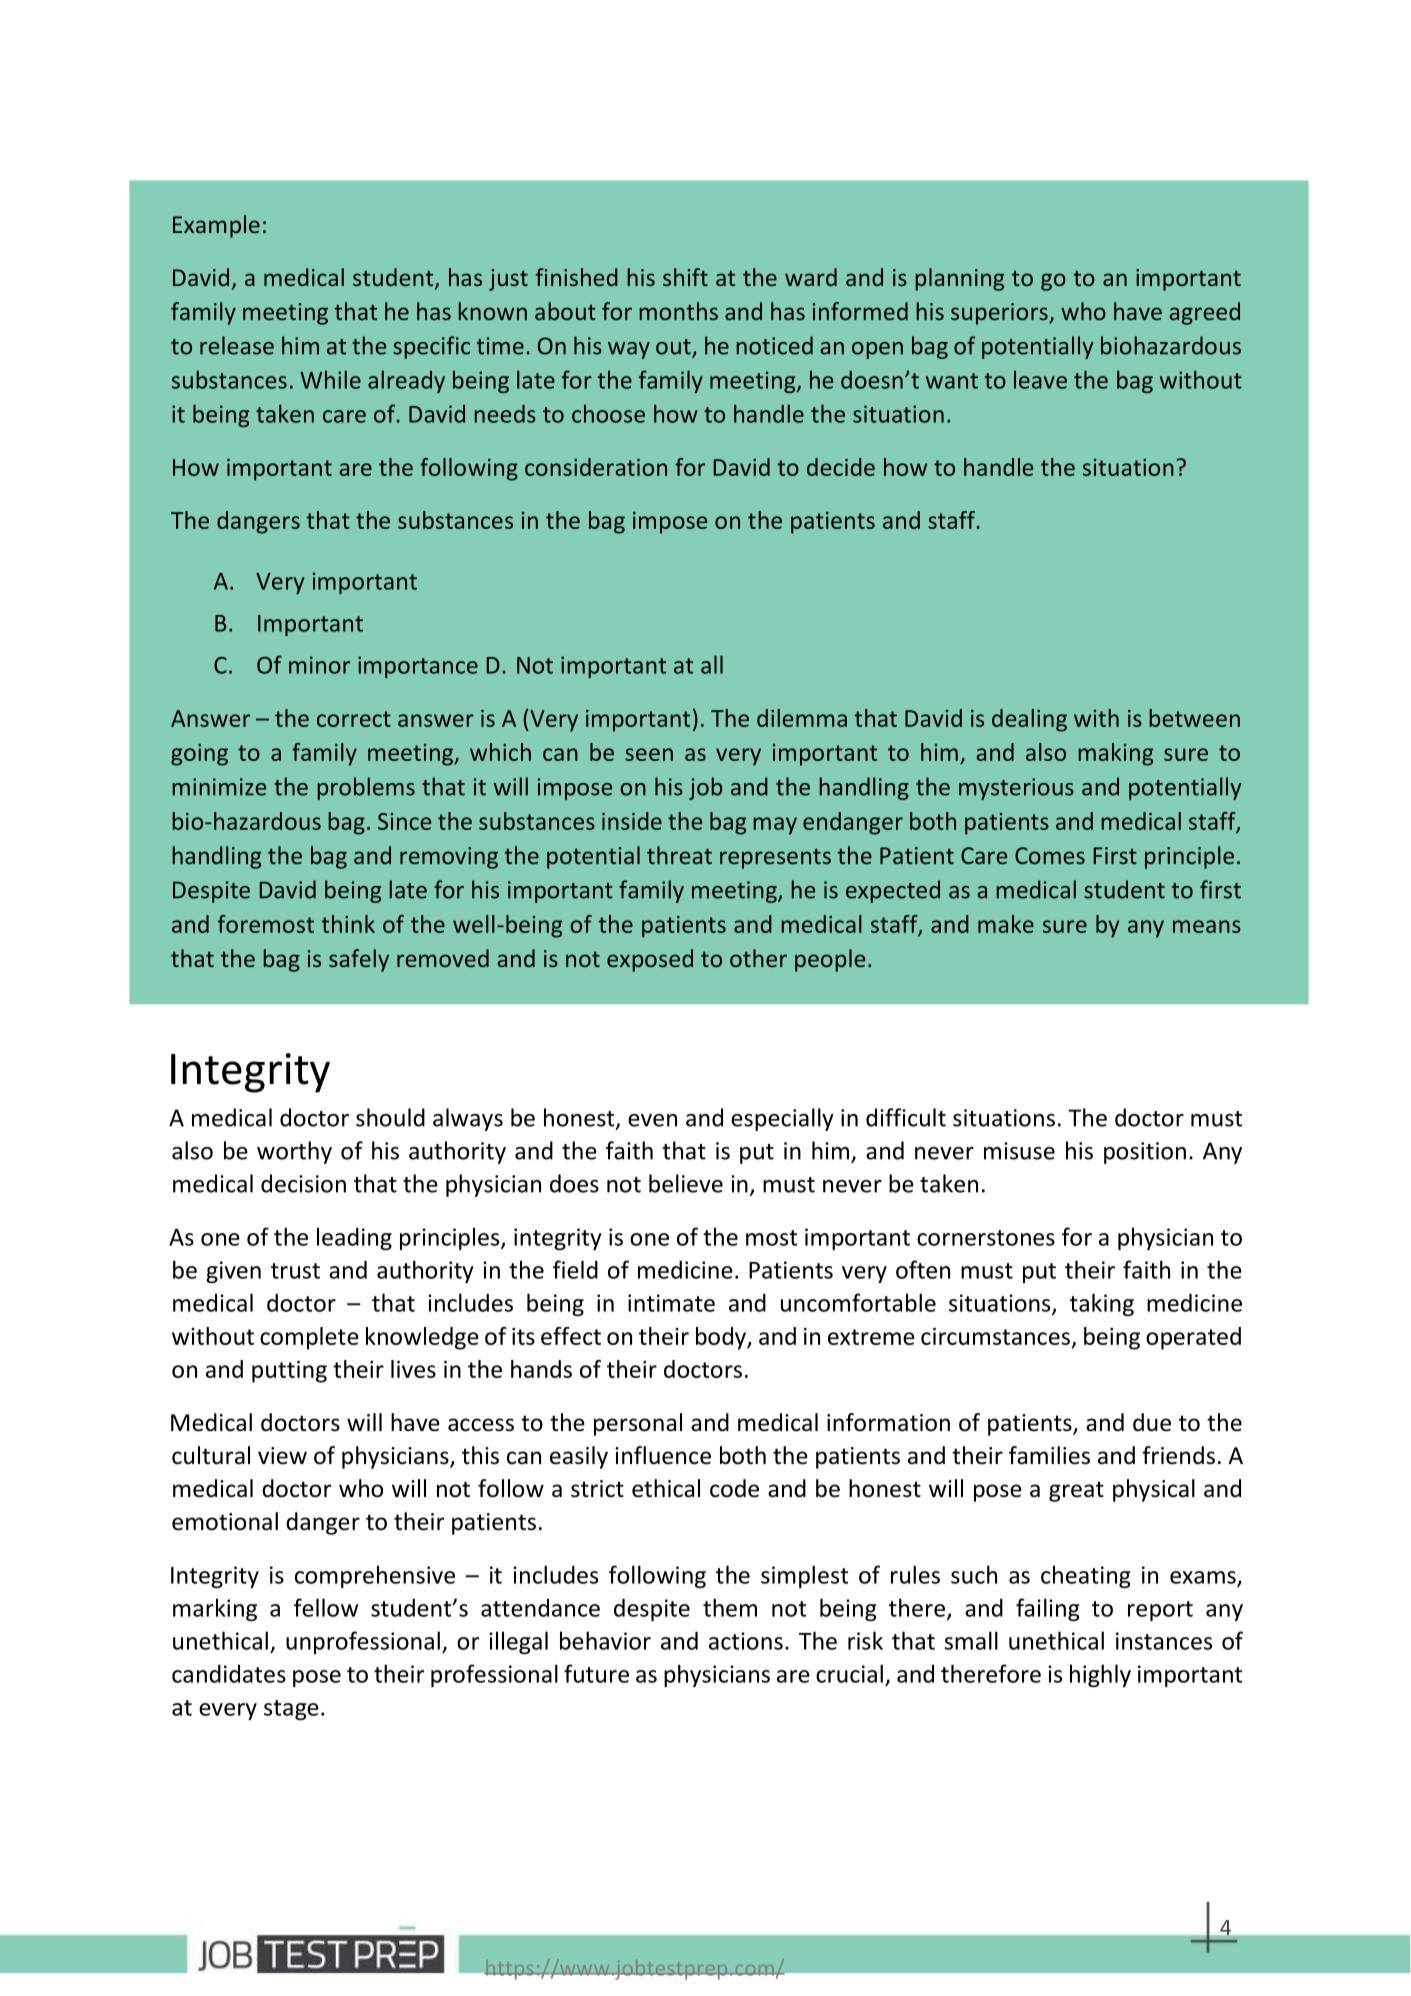 Image resolution: width=1411 pixels, height=1996 pixels. I want to click on decision, so click(303, 1183).
